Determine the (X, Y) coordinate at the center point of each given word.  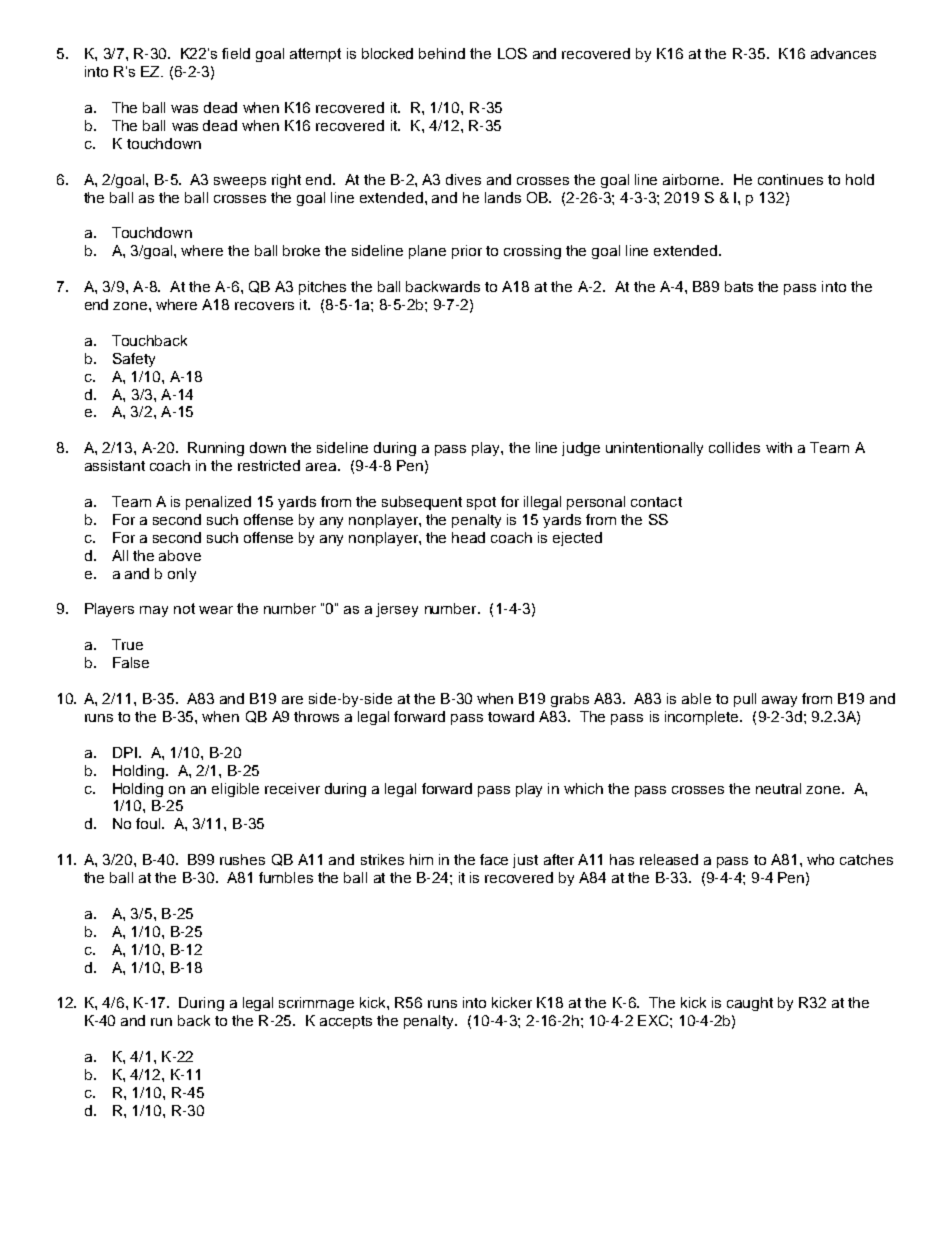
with (779, 447)
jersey (397, 610)
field (236, 53)
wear (216, 610)
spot (481, 503)
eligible (235, 790)
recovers (264, 306)
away (779, 701)
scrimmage (316, 1004)
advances (843, 53)
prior (467, 252)
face (494, 859)
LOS (512, 53)
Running (216, 449)
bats (739, 286)
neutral (778, 788)
